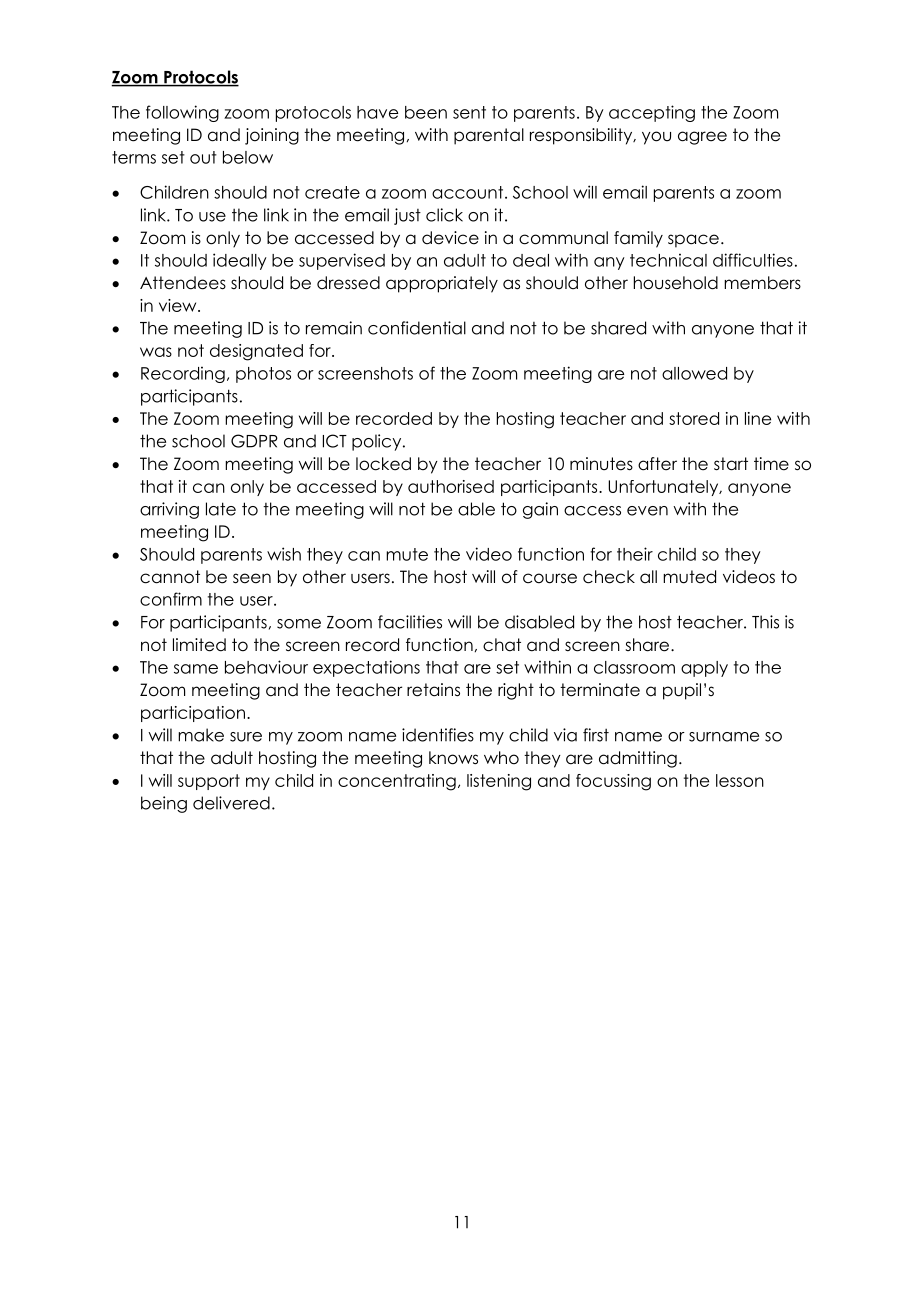 This page has width=924, height=1308. I want to click on listening, so click(499, 782).
